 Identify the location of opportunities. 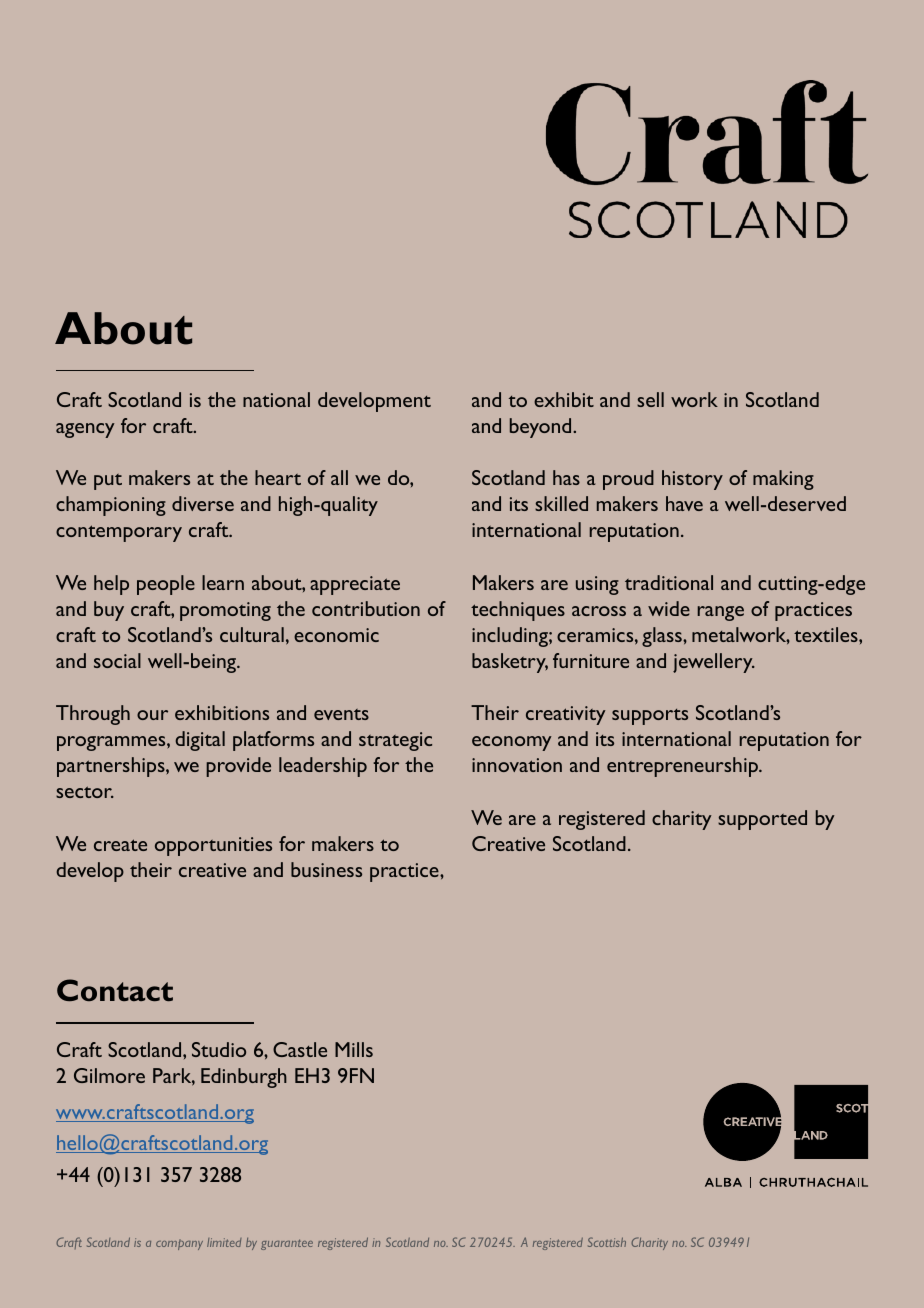
(213, 846).
